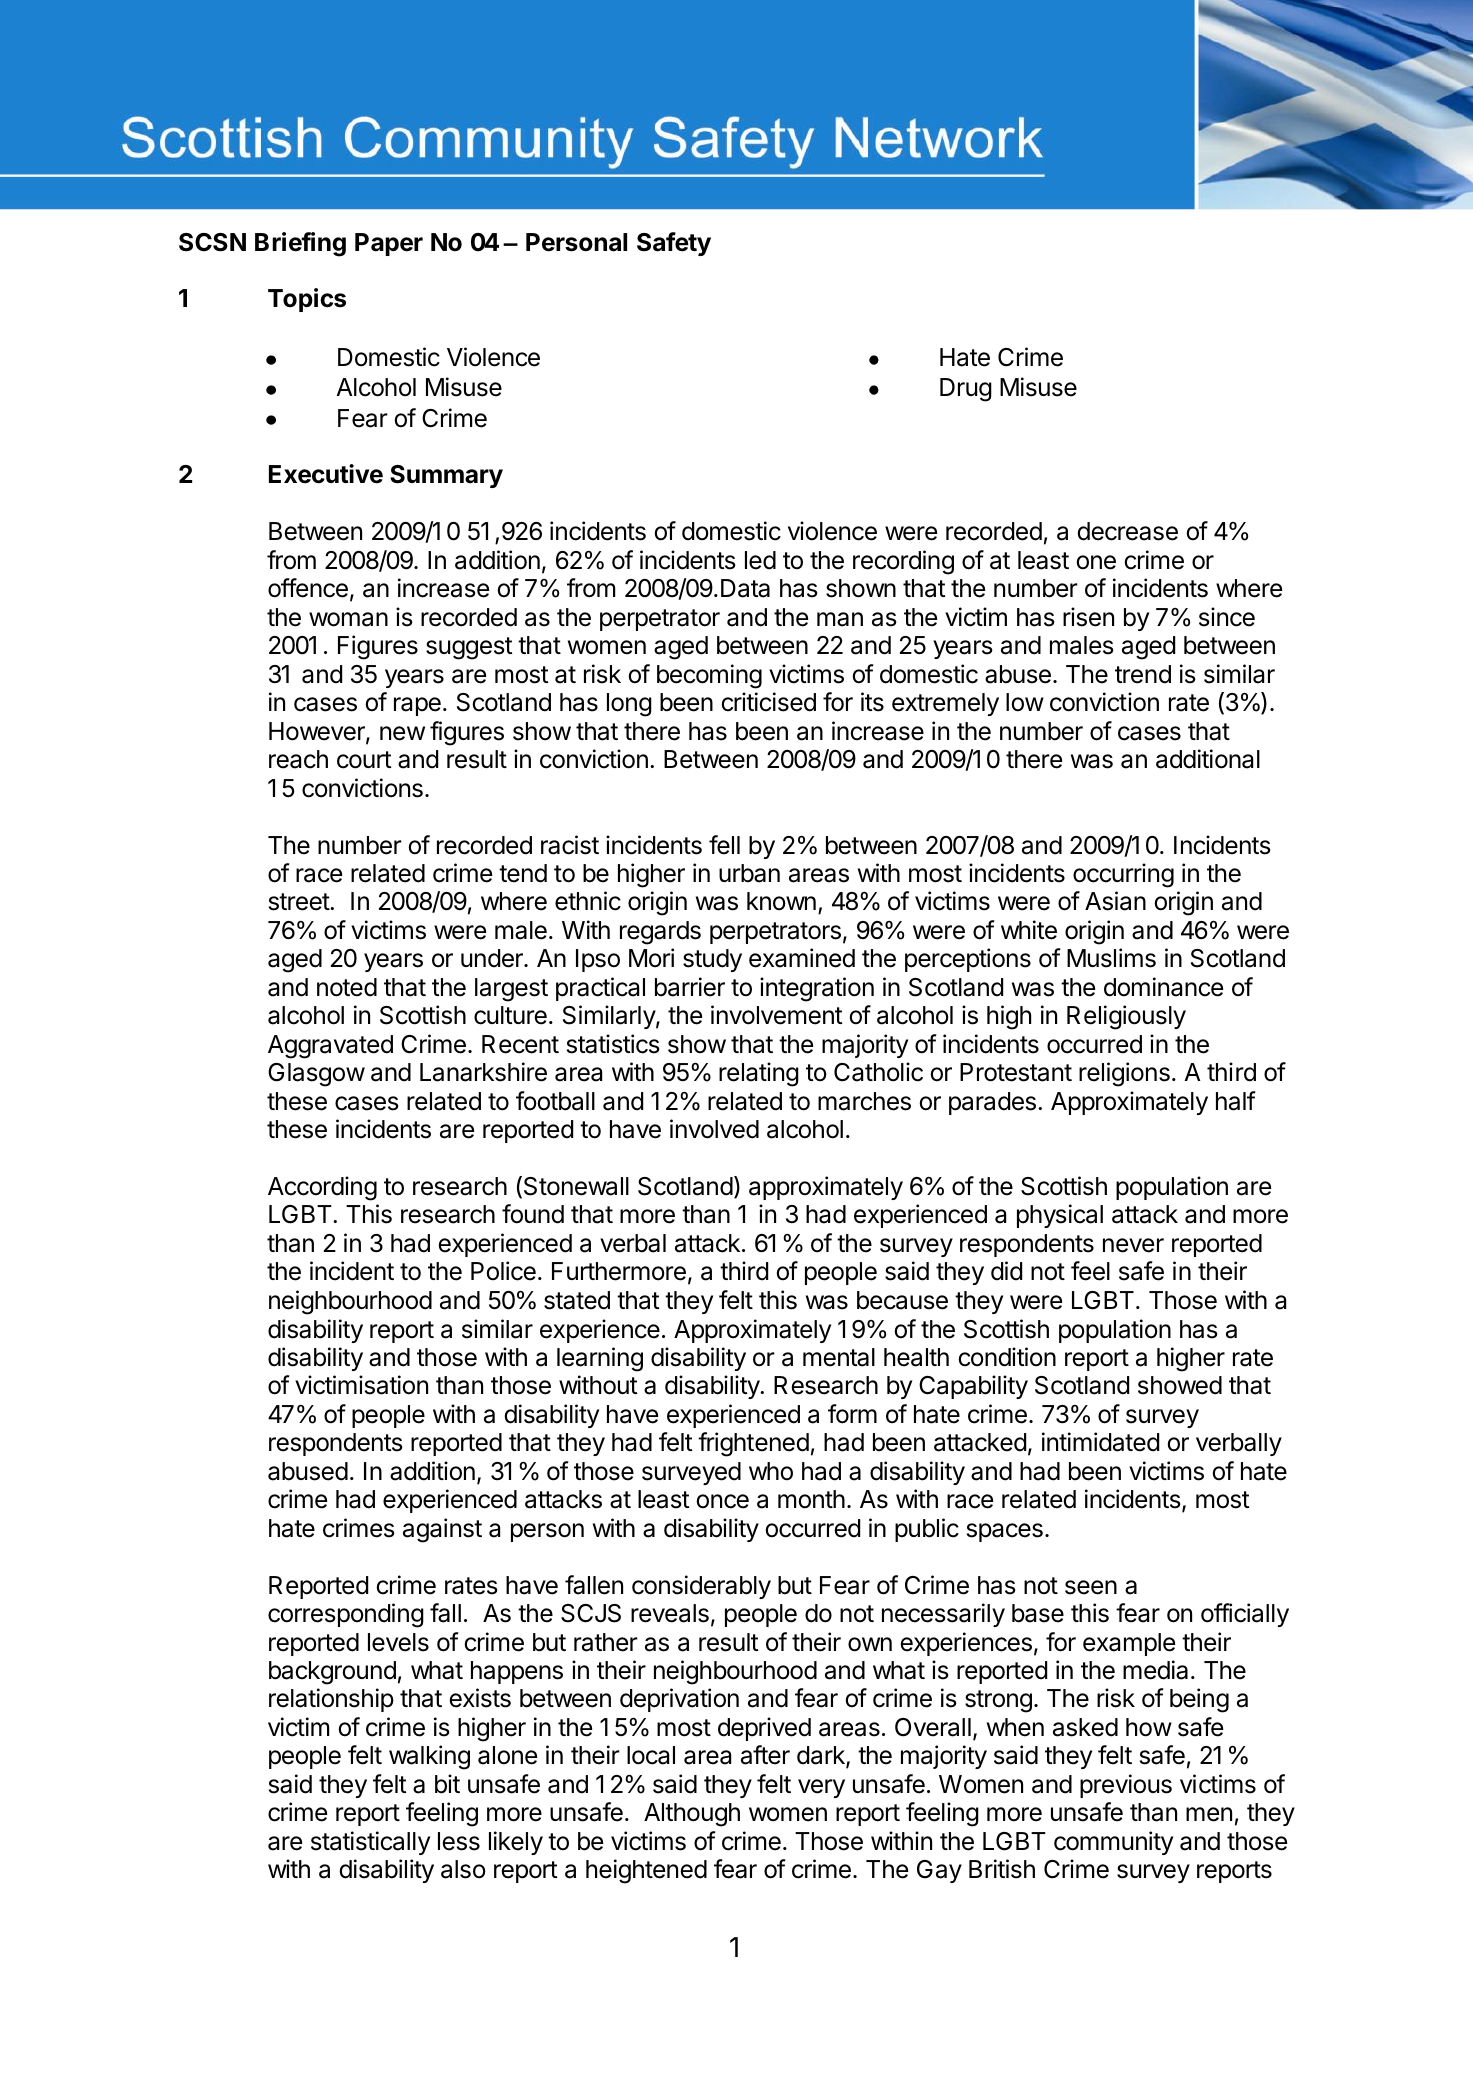  What do you see at coordinates (370, 1843) in the screenshot?
I see `statistically` at bounding box center [370, 1843].
